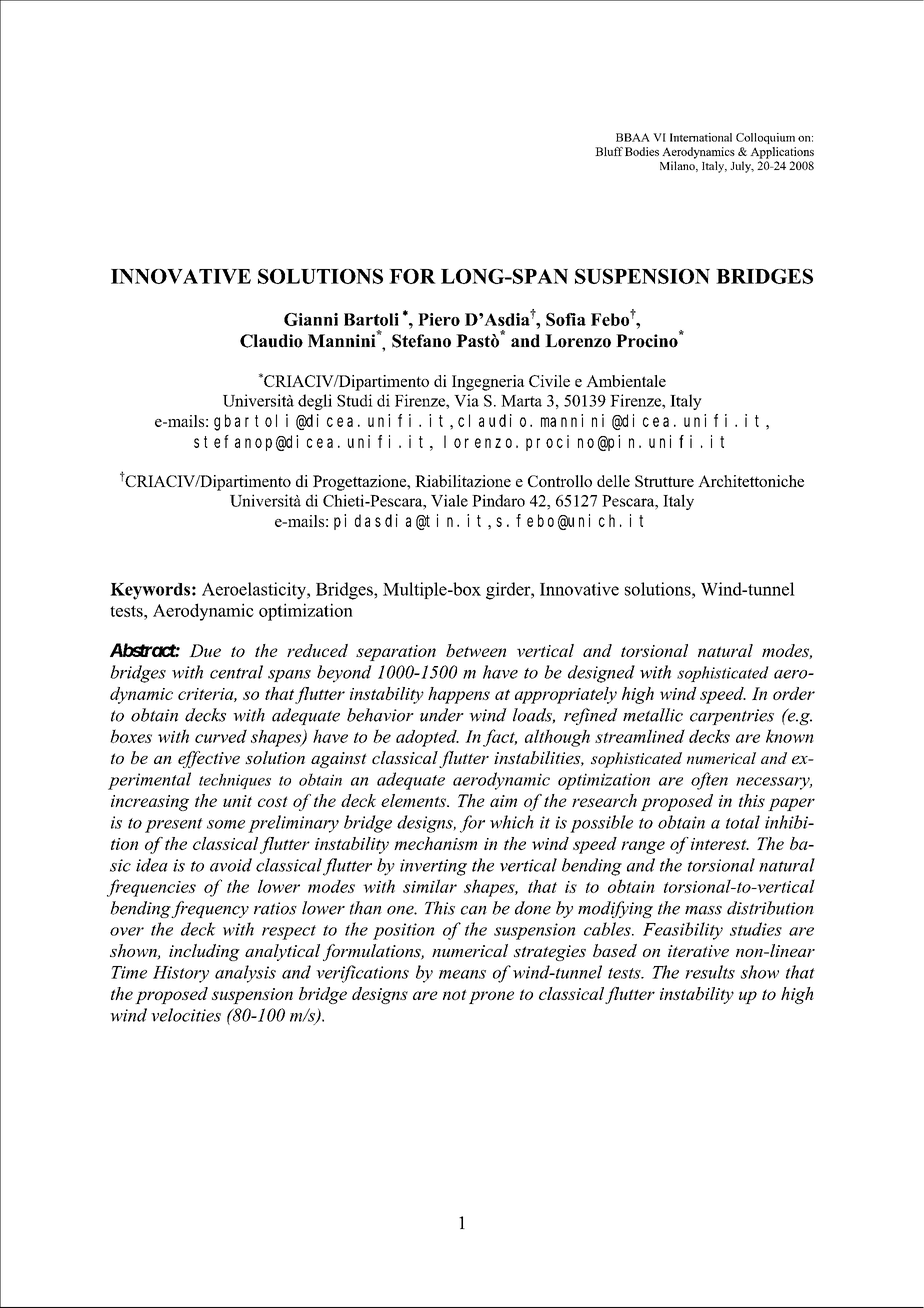  What do you see at coordinates (455, 994) in the image?
I see `not` at bounding box center [455, 994].
